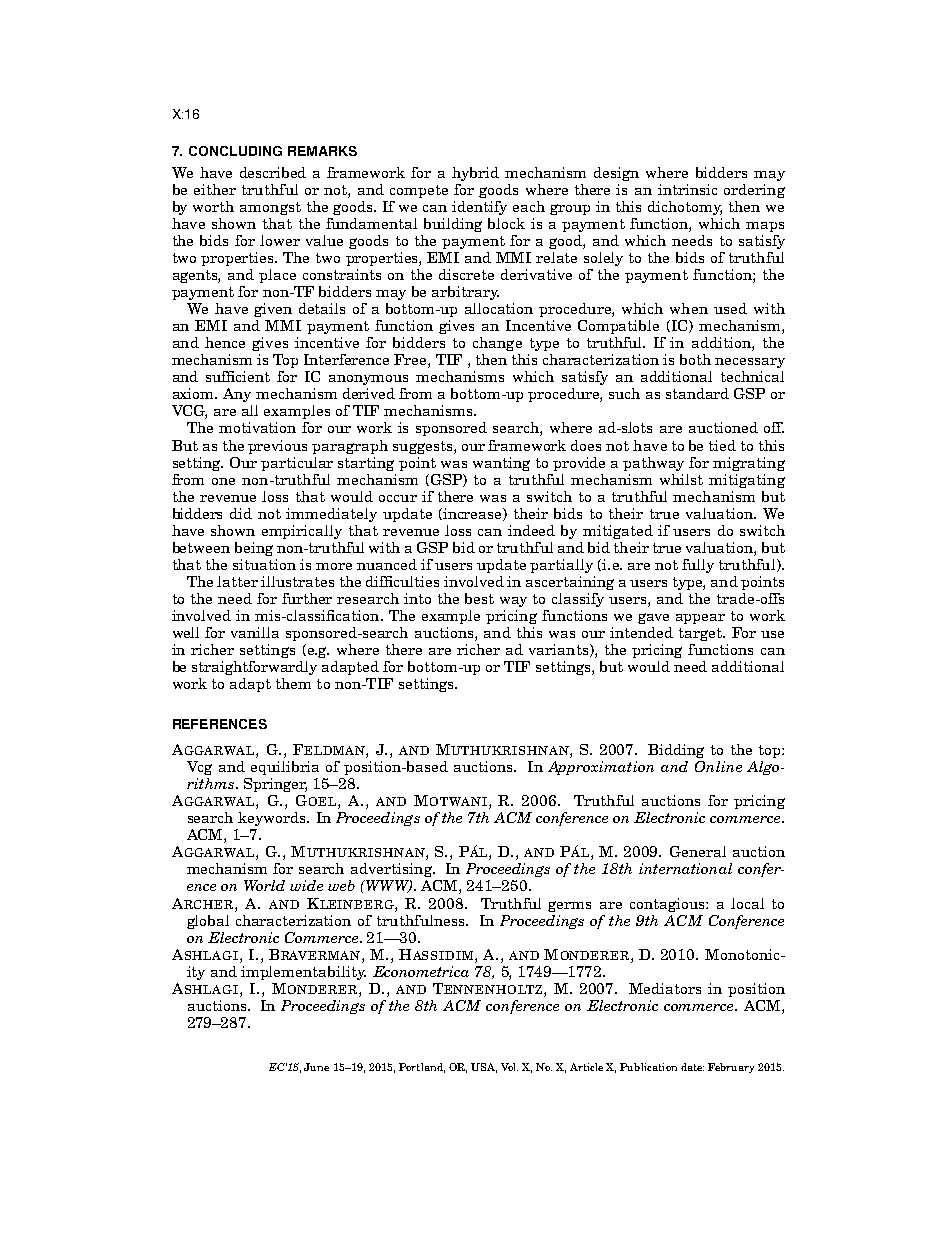 The image size is (952, 1233). Describe the element at coordinates (475, 174) in the screenshot. I see `hybrid` at that location.
